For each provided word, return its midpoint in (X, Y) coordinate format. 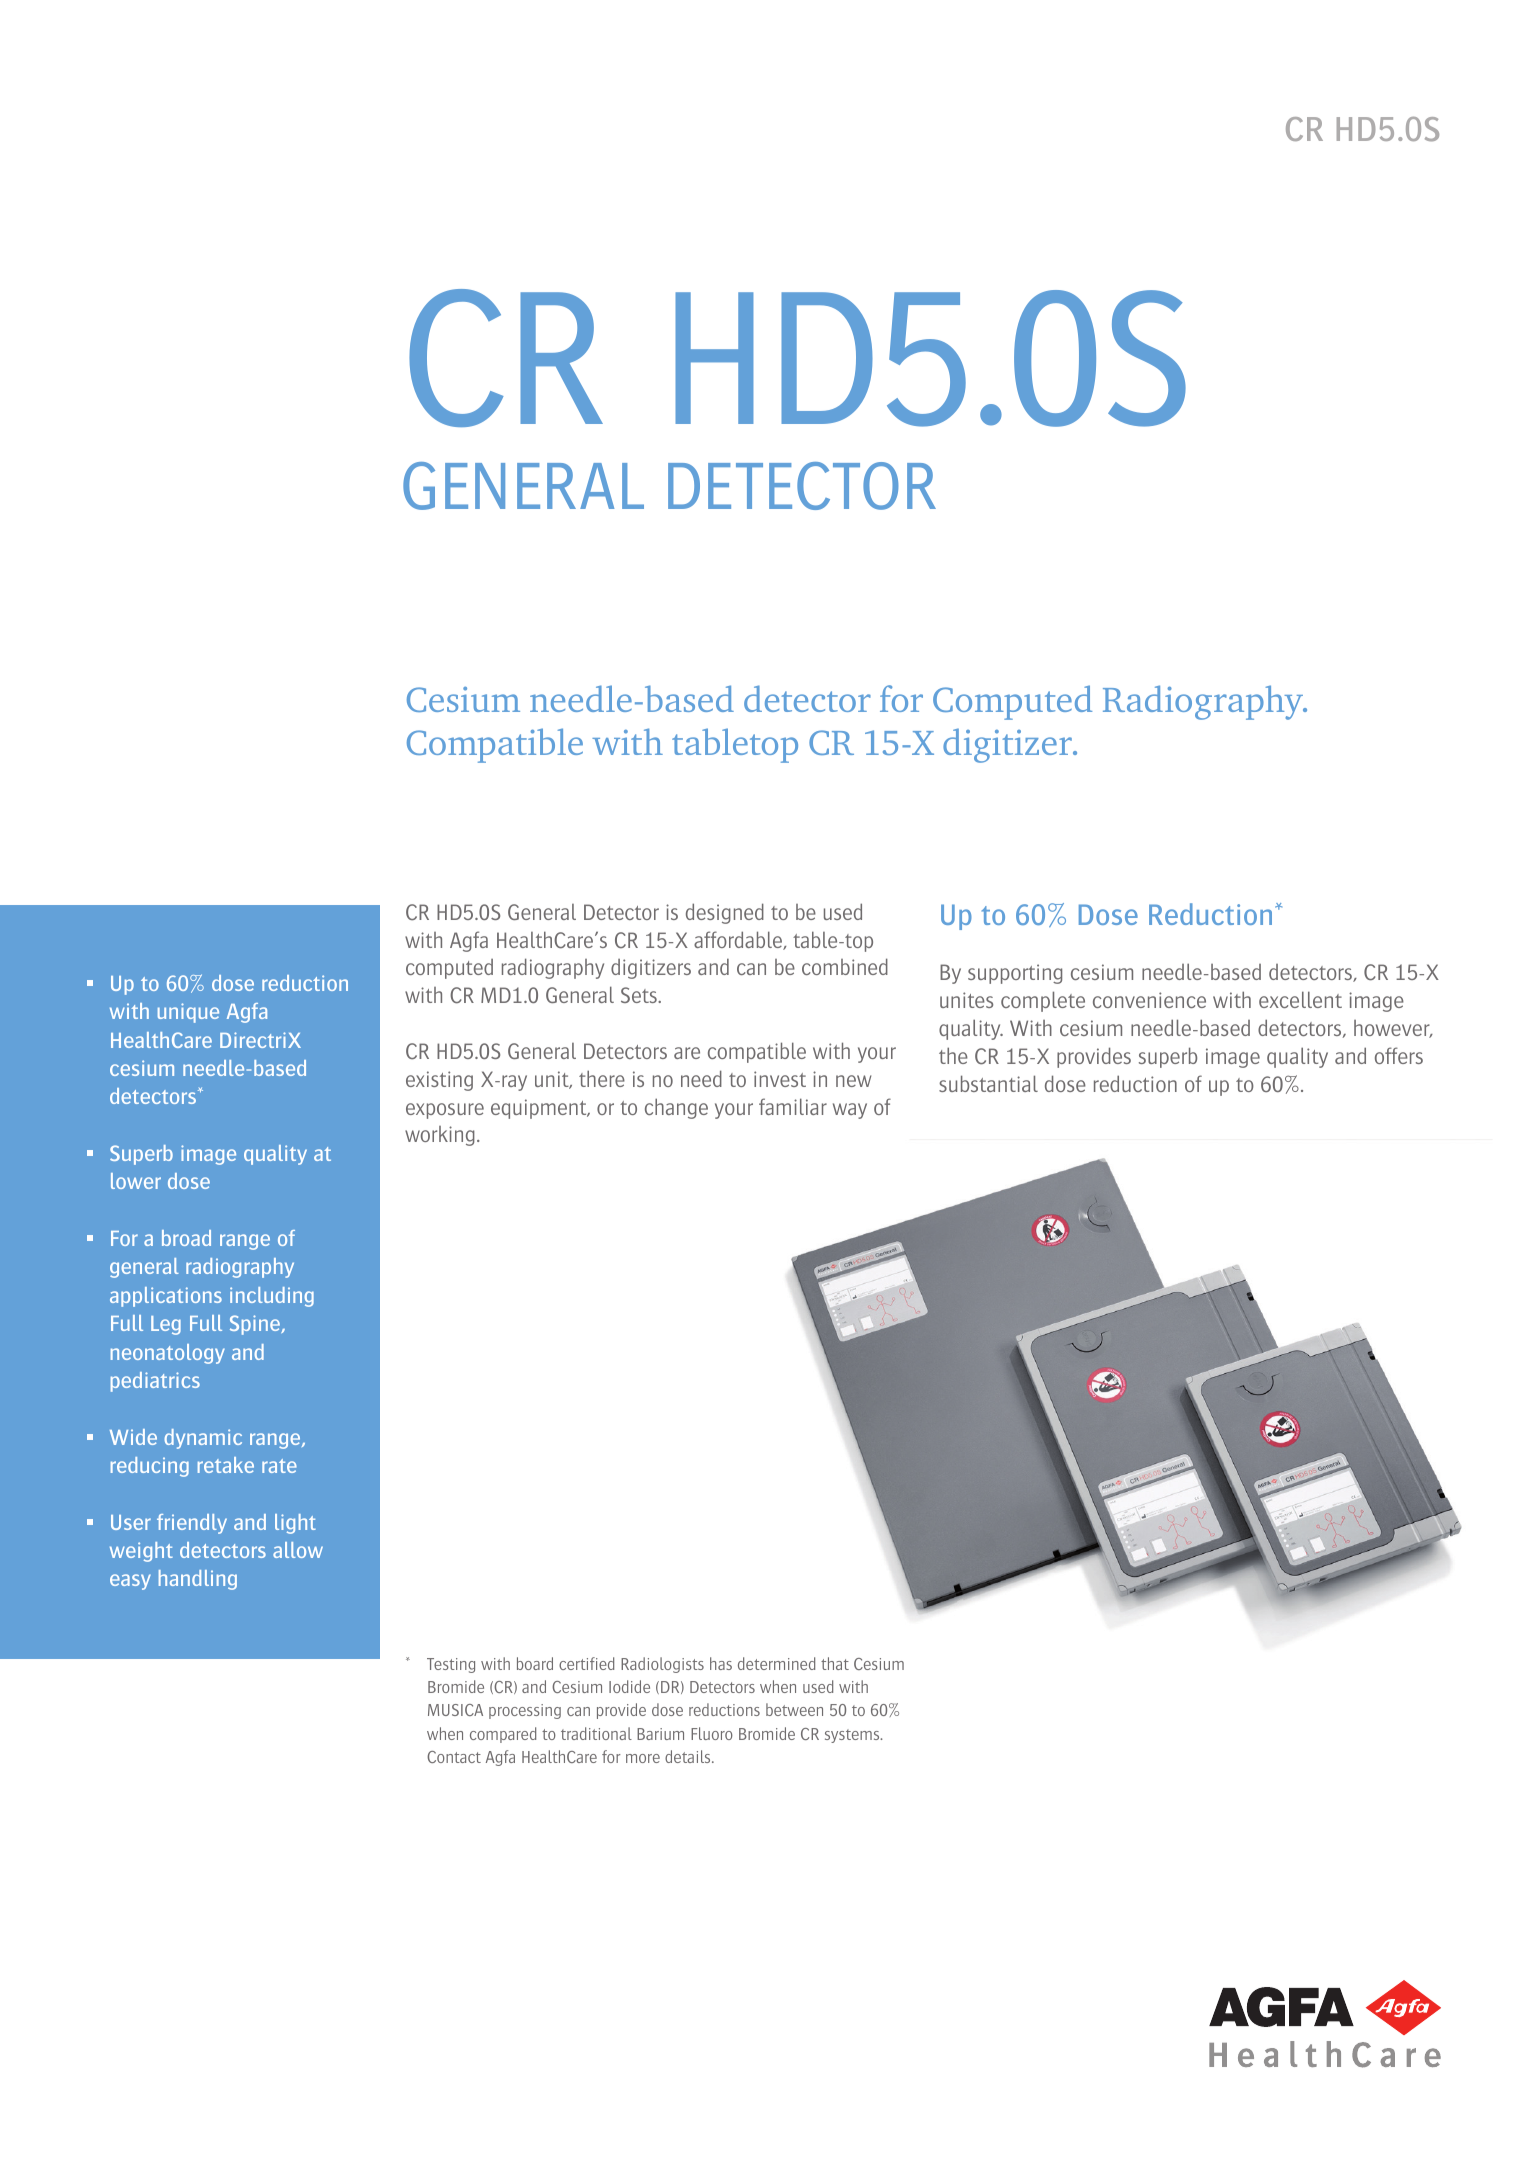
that (835, 1663)
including (272, 1297)
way (850, 1111)
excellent (1300, 999)
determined (776, 1663)
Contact (454, 1757)
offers (1399, 1055)
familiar (793, 1106)
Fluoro (712, 1733)
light (295, 1524)
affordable (739, 940)
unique (188, 1013)
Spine (256, 1325)
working (440, 1136)
